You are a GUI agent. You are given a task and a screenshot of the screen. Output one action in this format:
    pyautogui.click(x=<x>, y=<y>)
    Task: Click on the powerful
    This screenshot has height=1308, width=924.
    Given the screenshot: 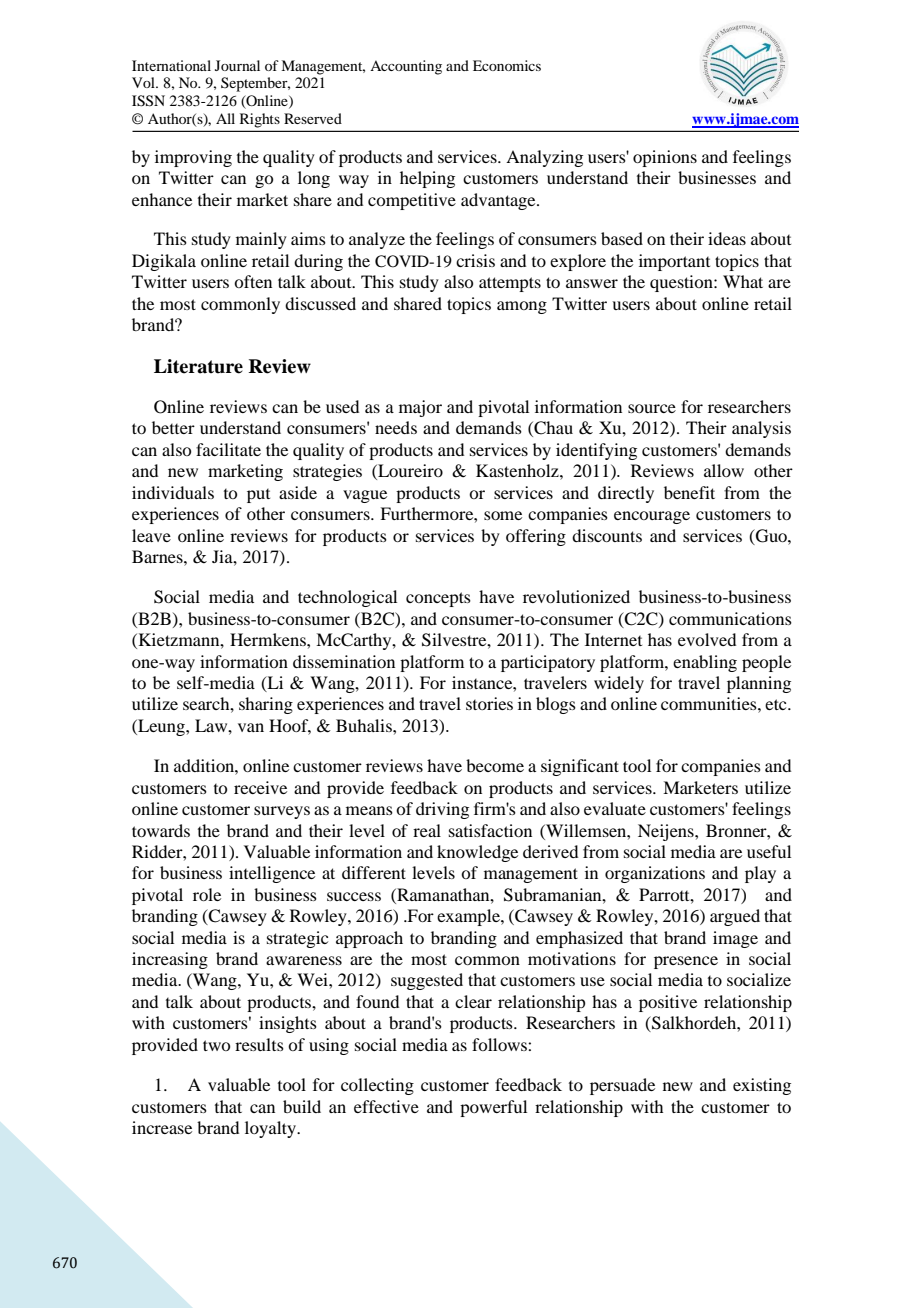 What is the action you would take?
    pyautogui.click(x=493, y=1108)
